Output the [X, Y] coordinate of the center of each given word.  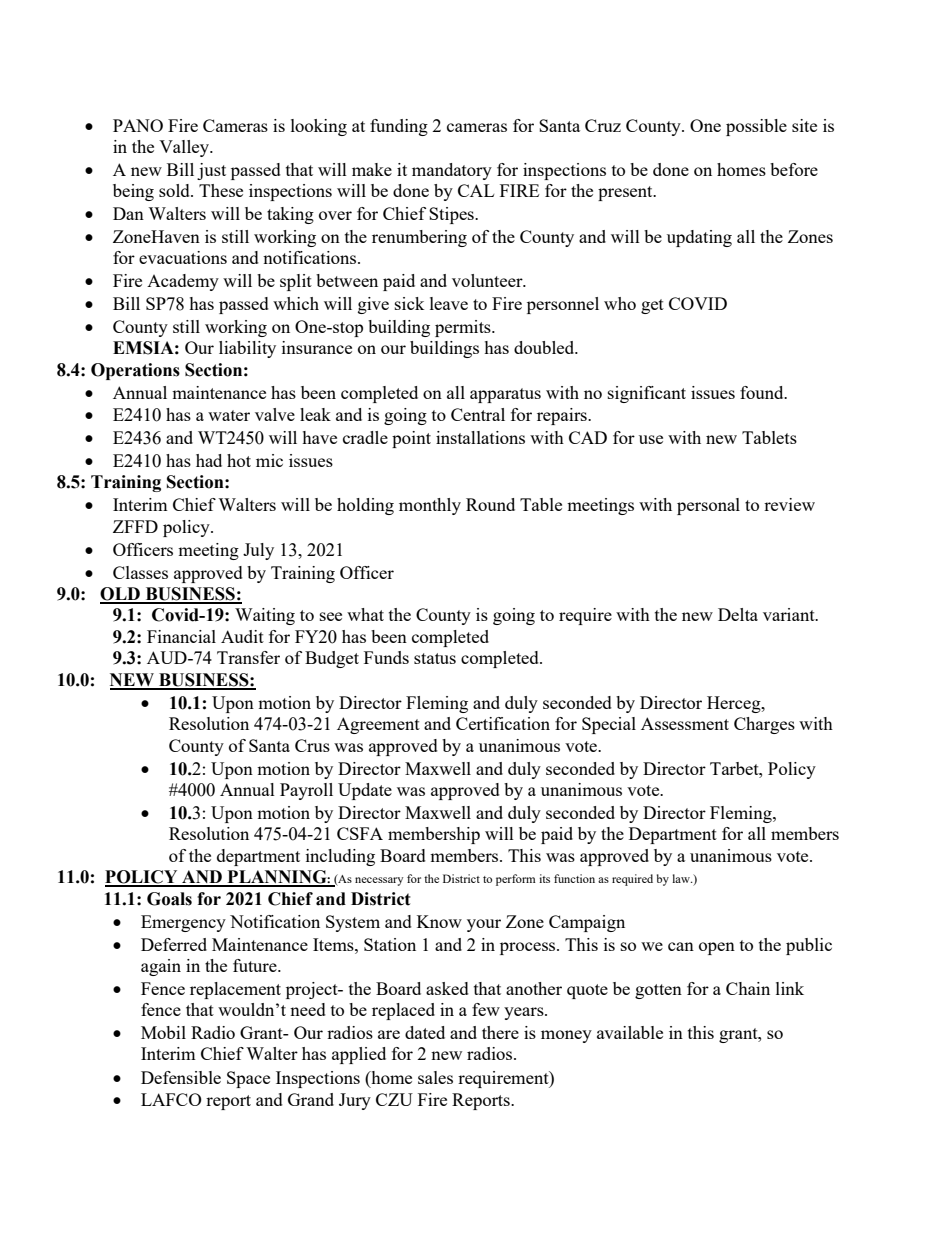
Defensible [181, 1077]
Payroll [306, 791]
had [209, 460]
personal [708, 506]
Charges [764, 725]
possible [756, 127]
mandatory [452, 171]
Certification [503, 723]
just [211, 171]
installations [480, 437]
